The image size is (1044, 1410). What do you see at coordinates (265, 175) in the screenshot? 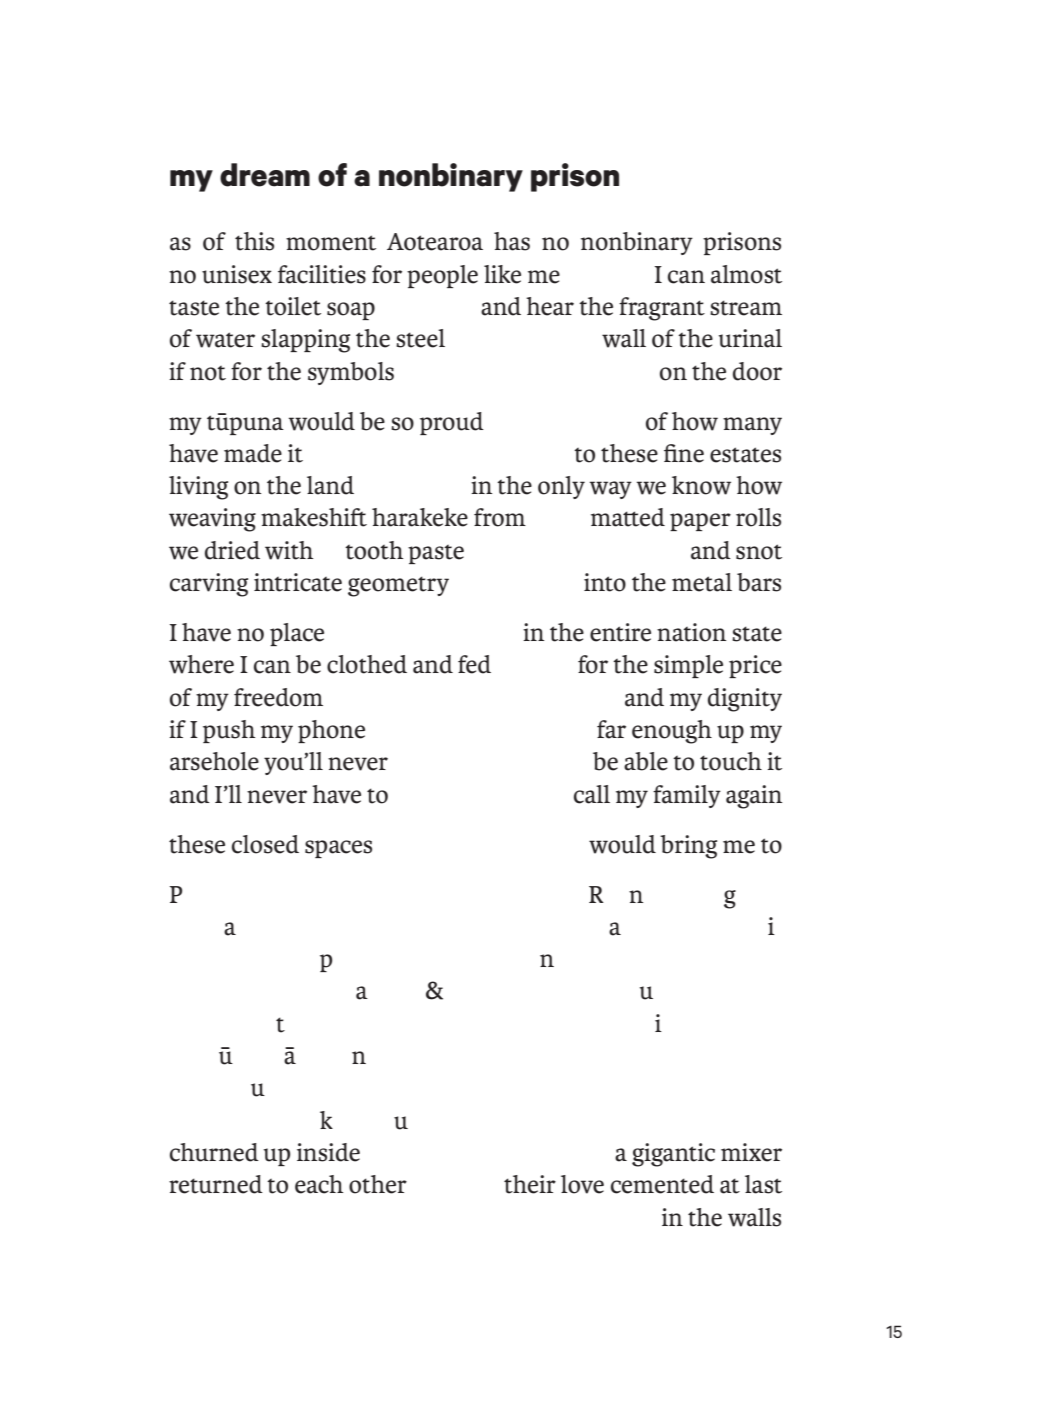
I see `dream` at bounding box center [265, 175].
